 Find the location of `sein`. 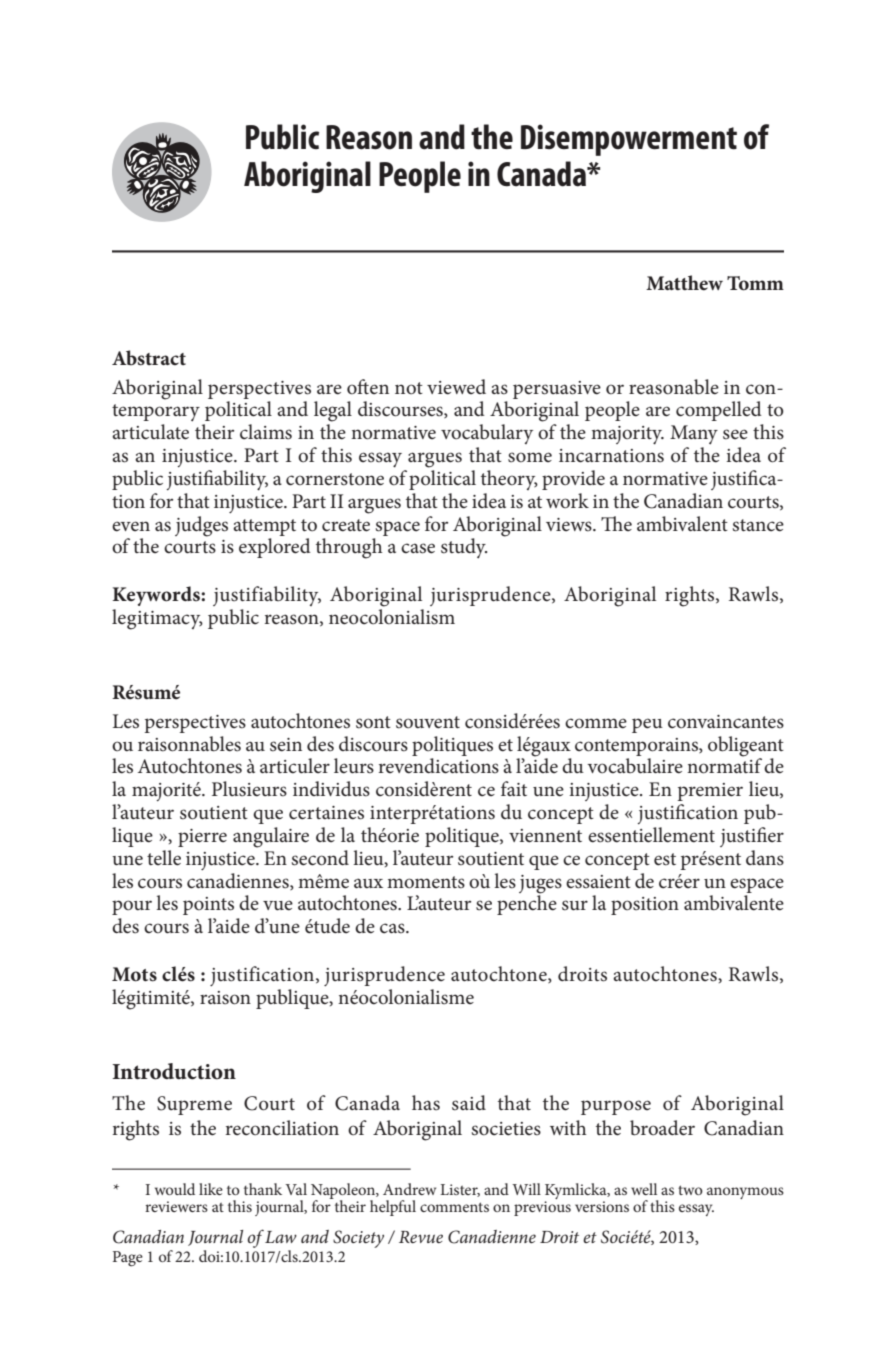

sein is located at coordinates (286, 745).
